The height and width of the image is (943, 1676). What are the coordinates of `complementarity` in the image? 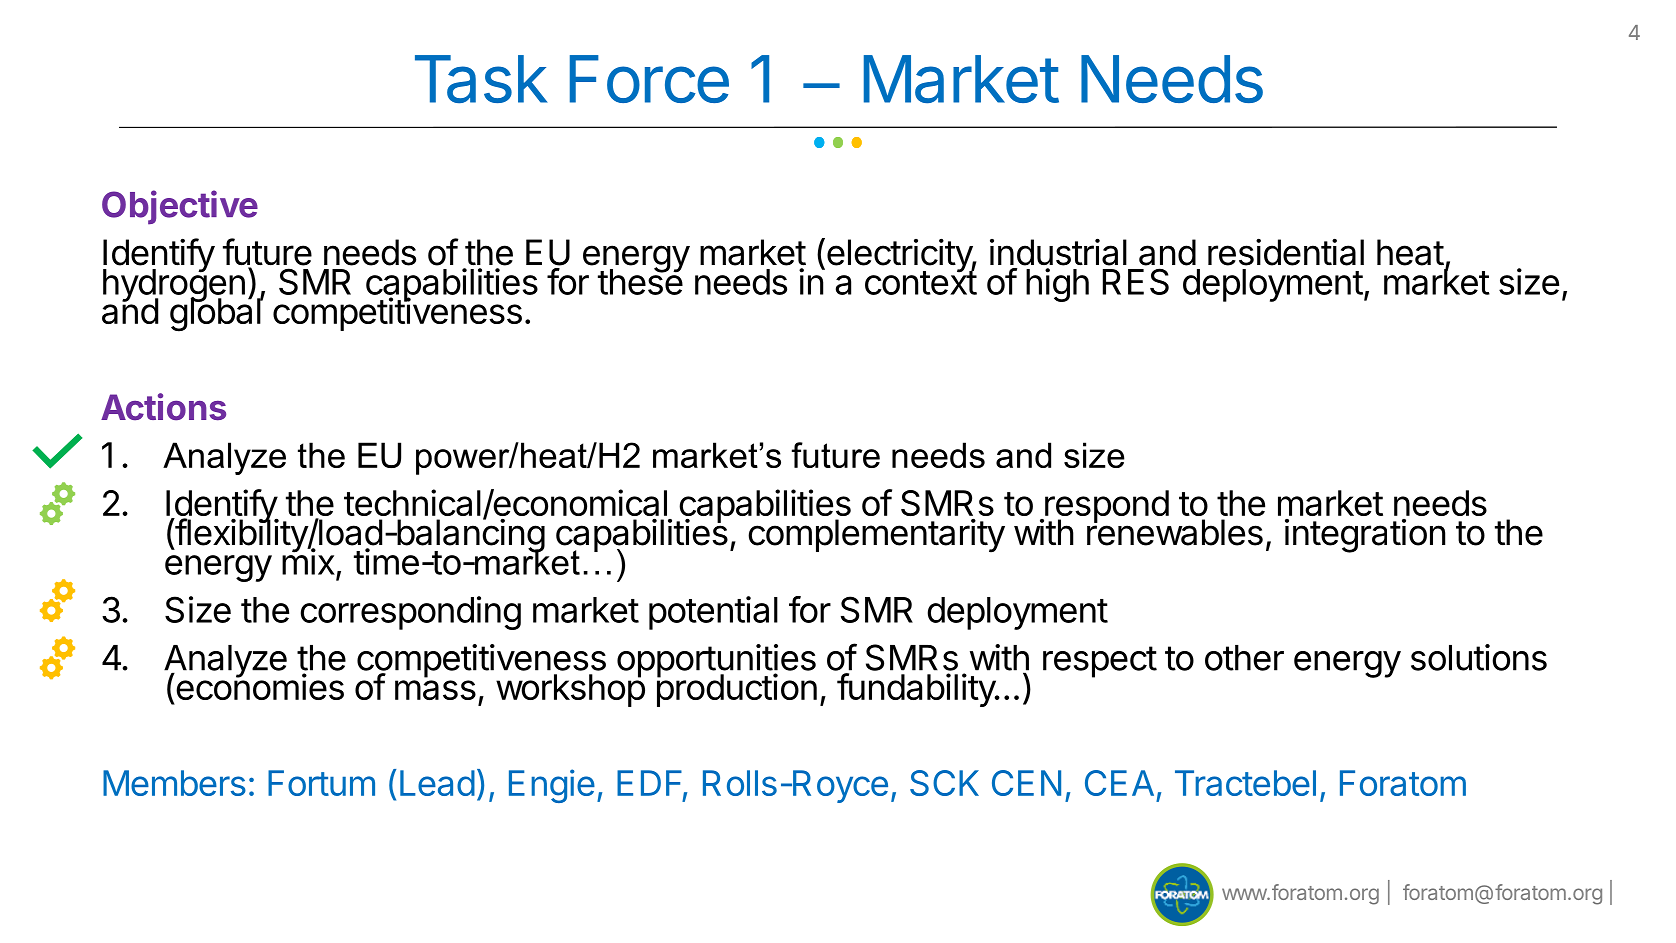 It's located at (876, 536).
